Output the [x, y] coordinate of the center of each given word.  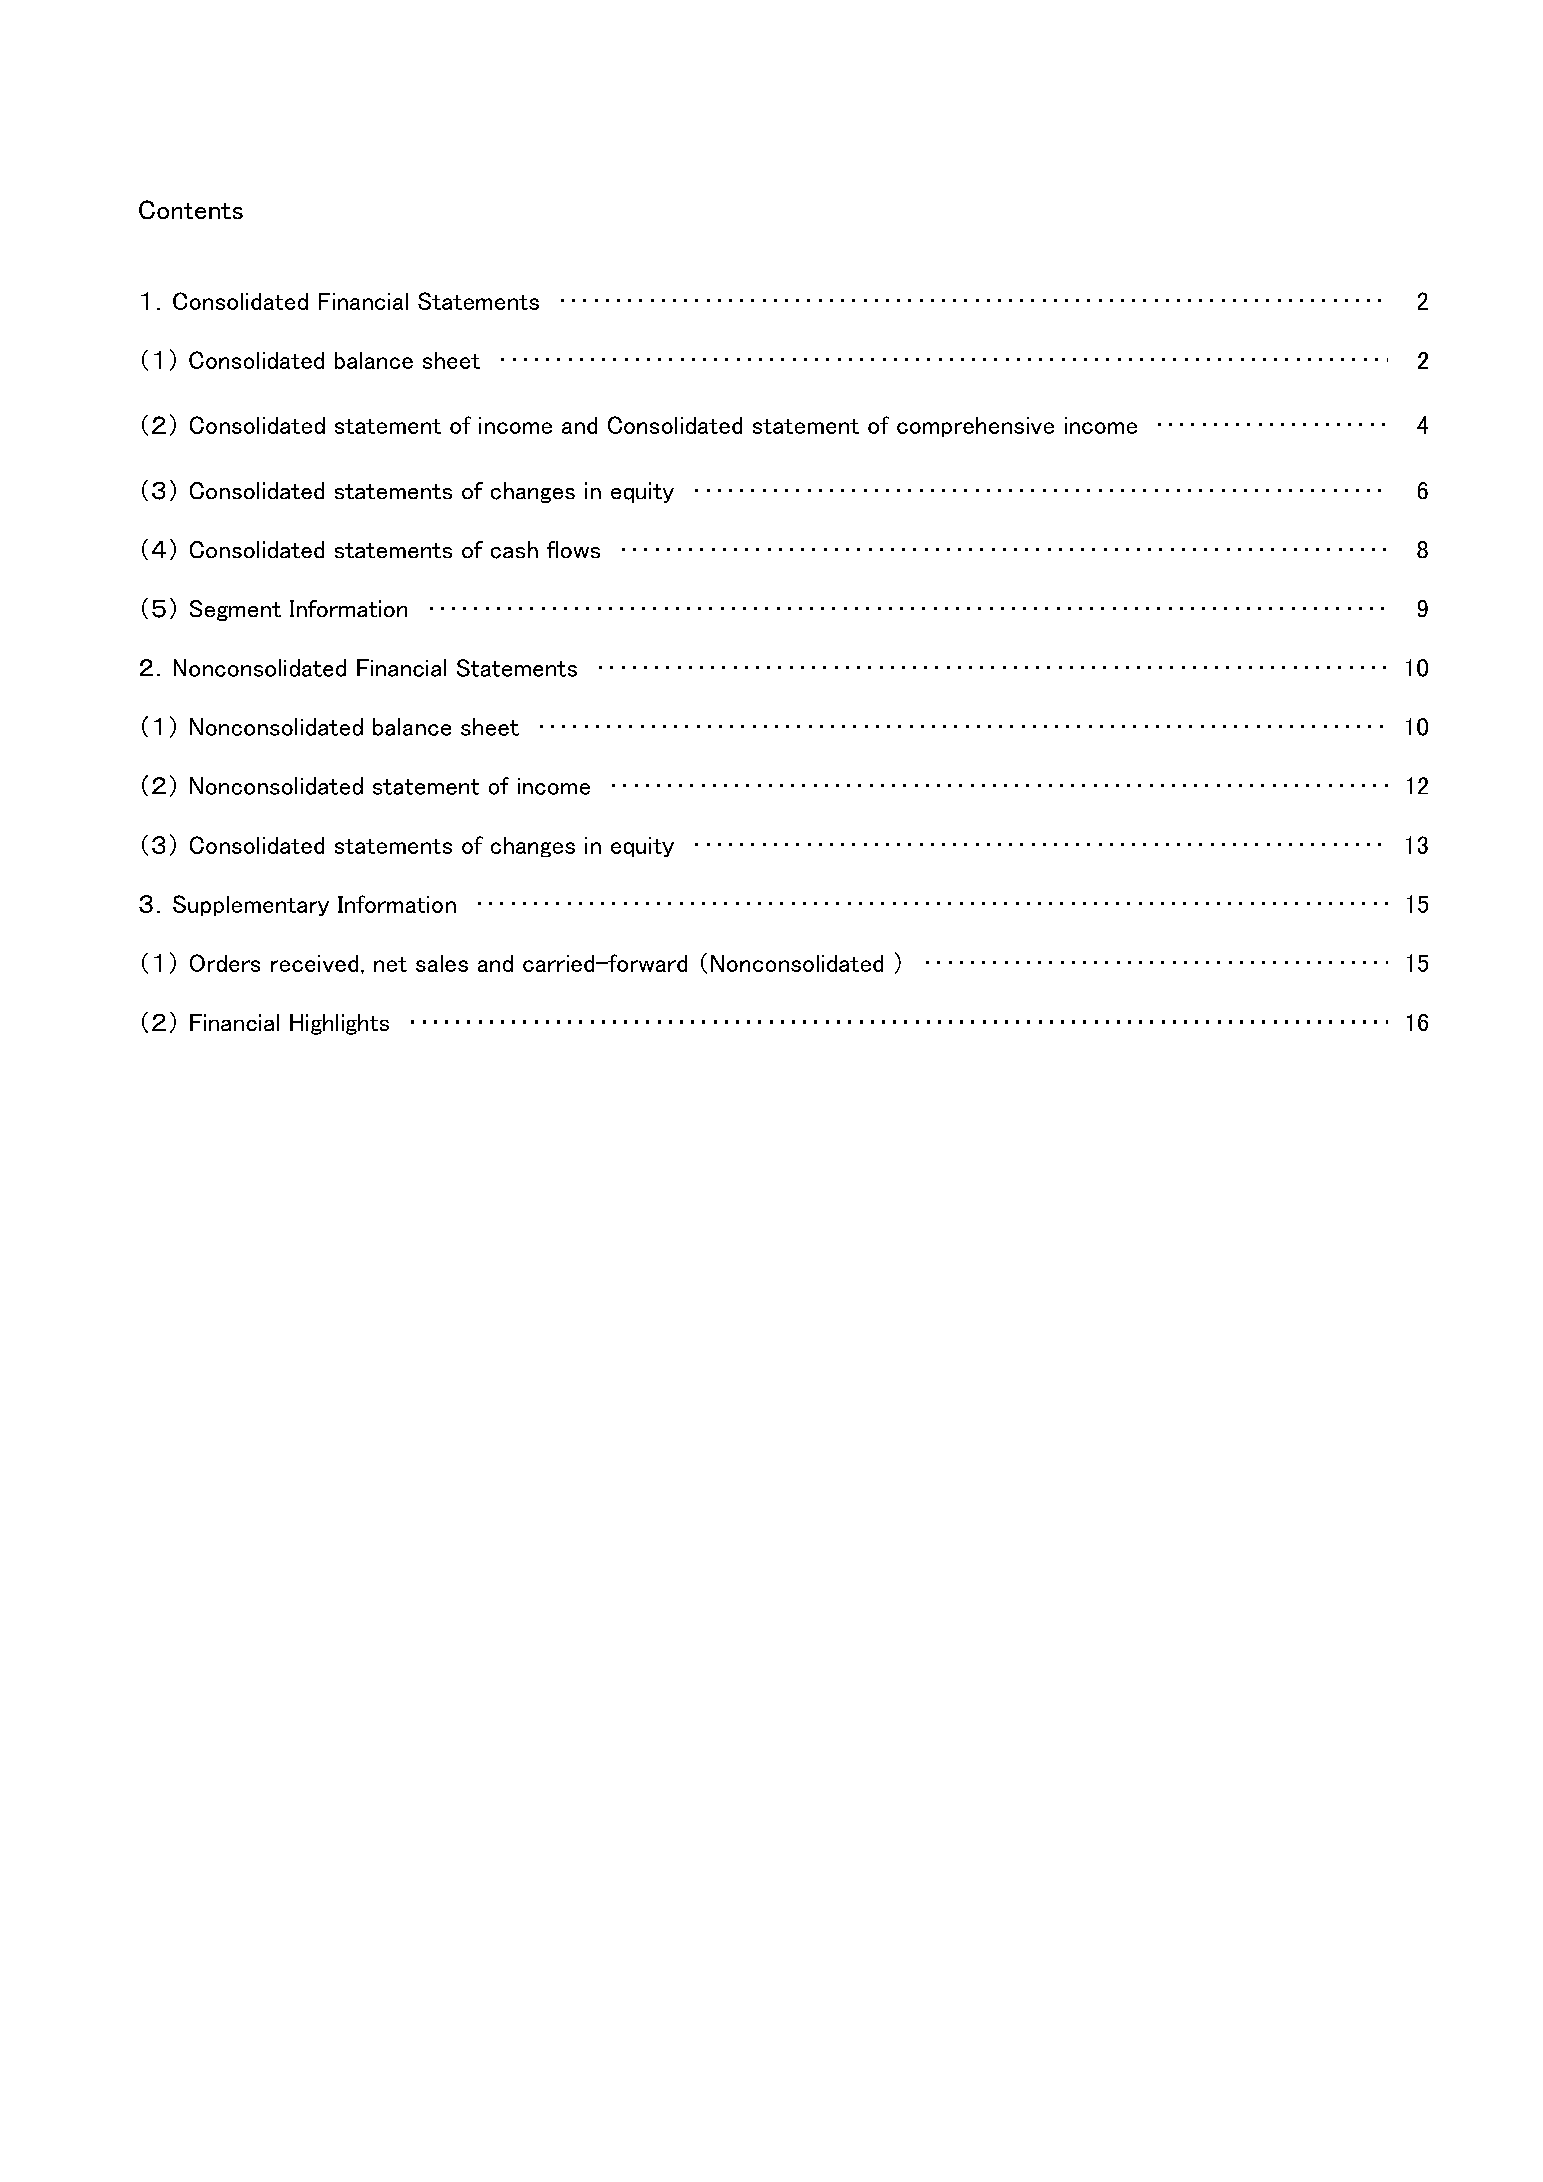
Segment [235, 610]
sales [442, 963]
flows [573, 549]
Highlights [339, 1024]
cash [514, 550]
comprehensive [975, 427]
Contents [191, 209]
